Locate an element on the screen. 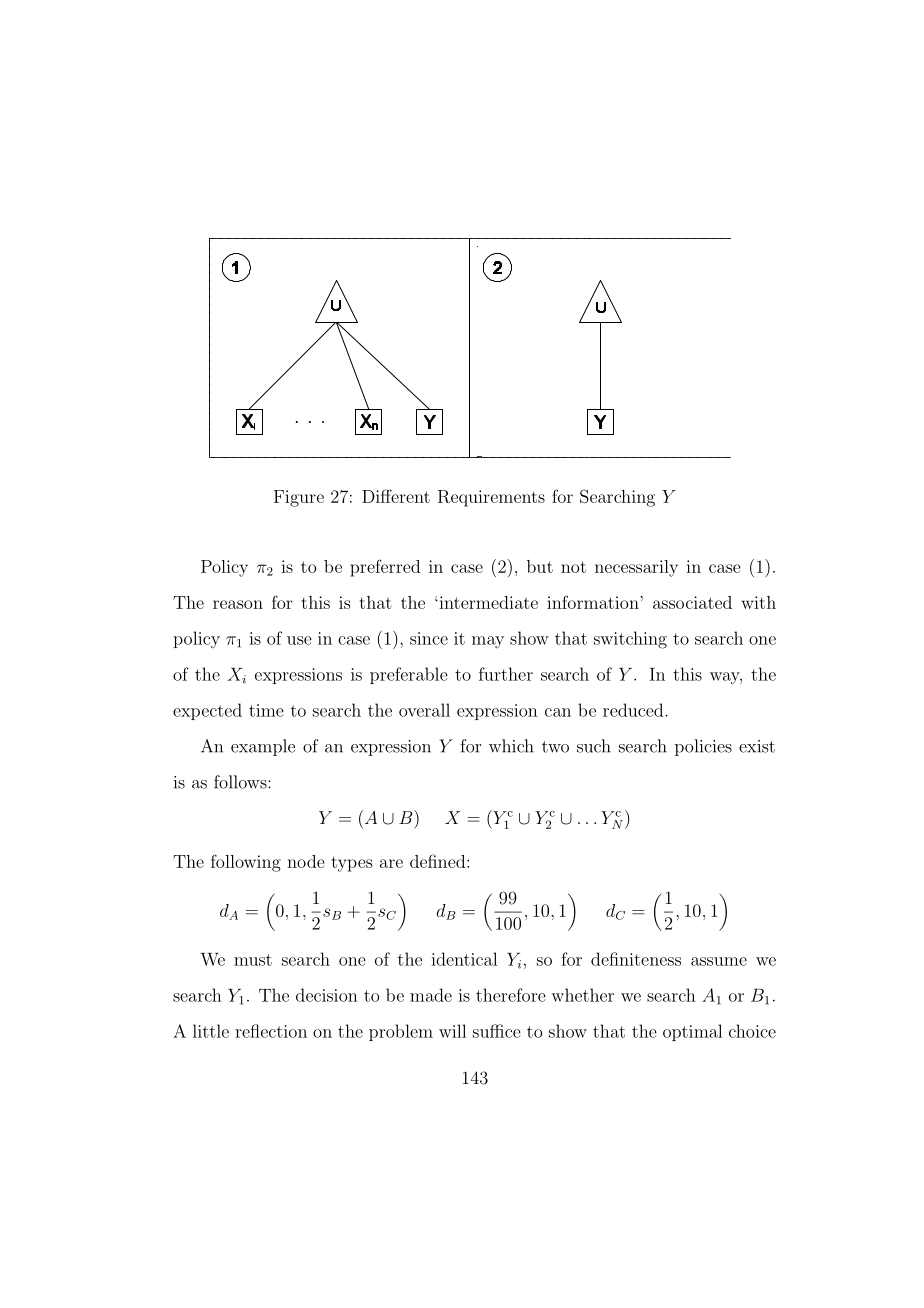 This screenshot has width=924, height=1308. follows is located at coordinates (241, 782).
